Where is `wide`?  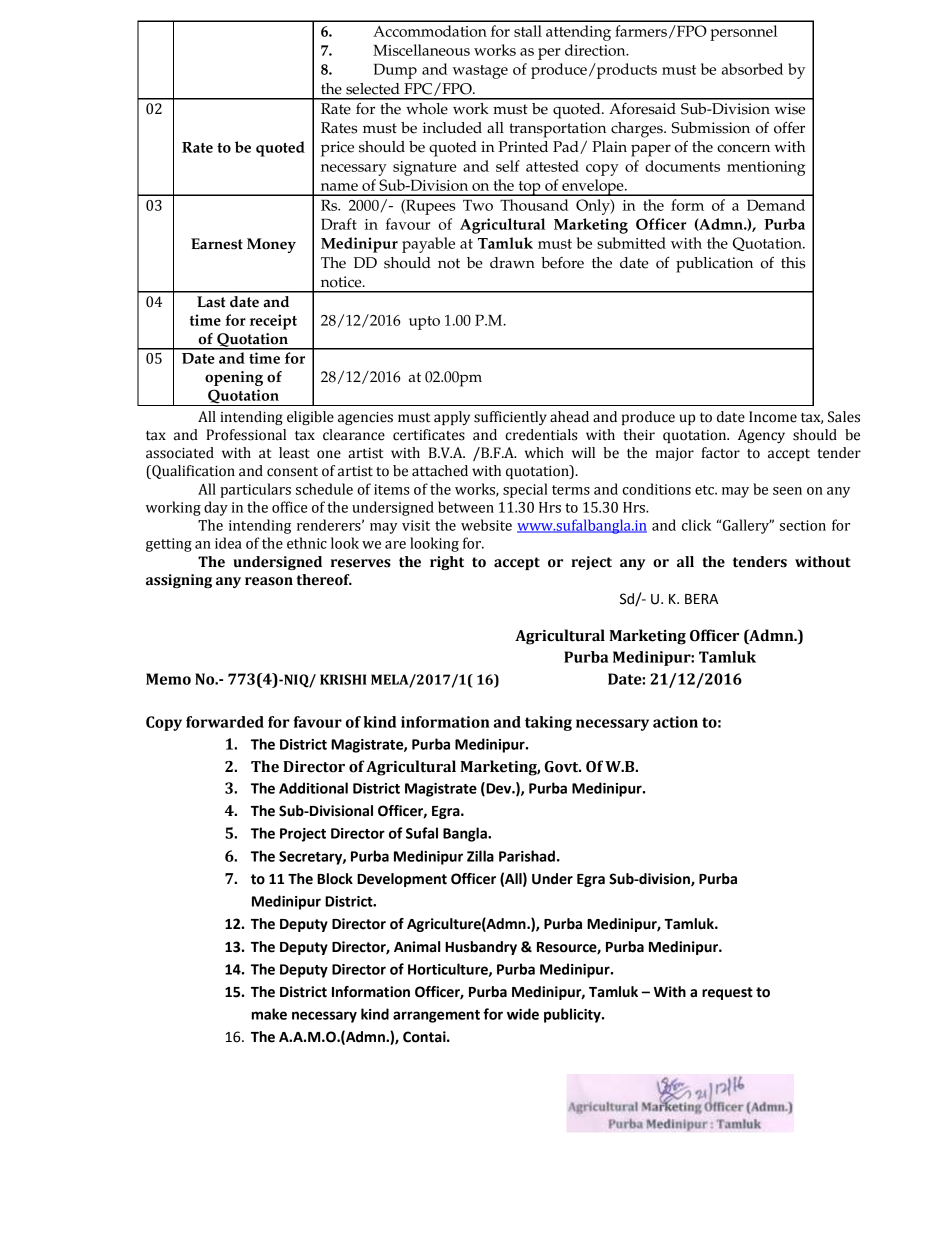
wide is located at coordinates (523, 1014).
